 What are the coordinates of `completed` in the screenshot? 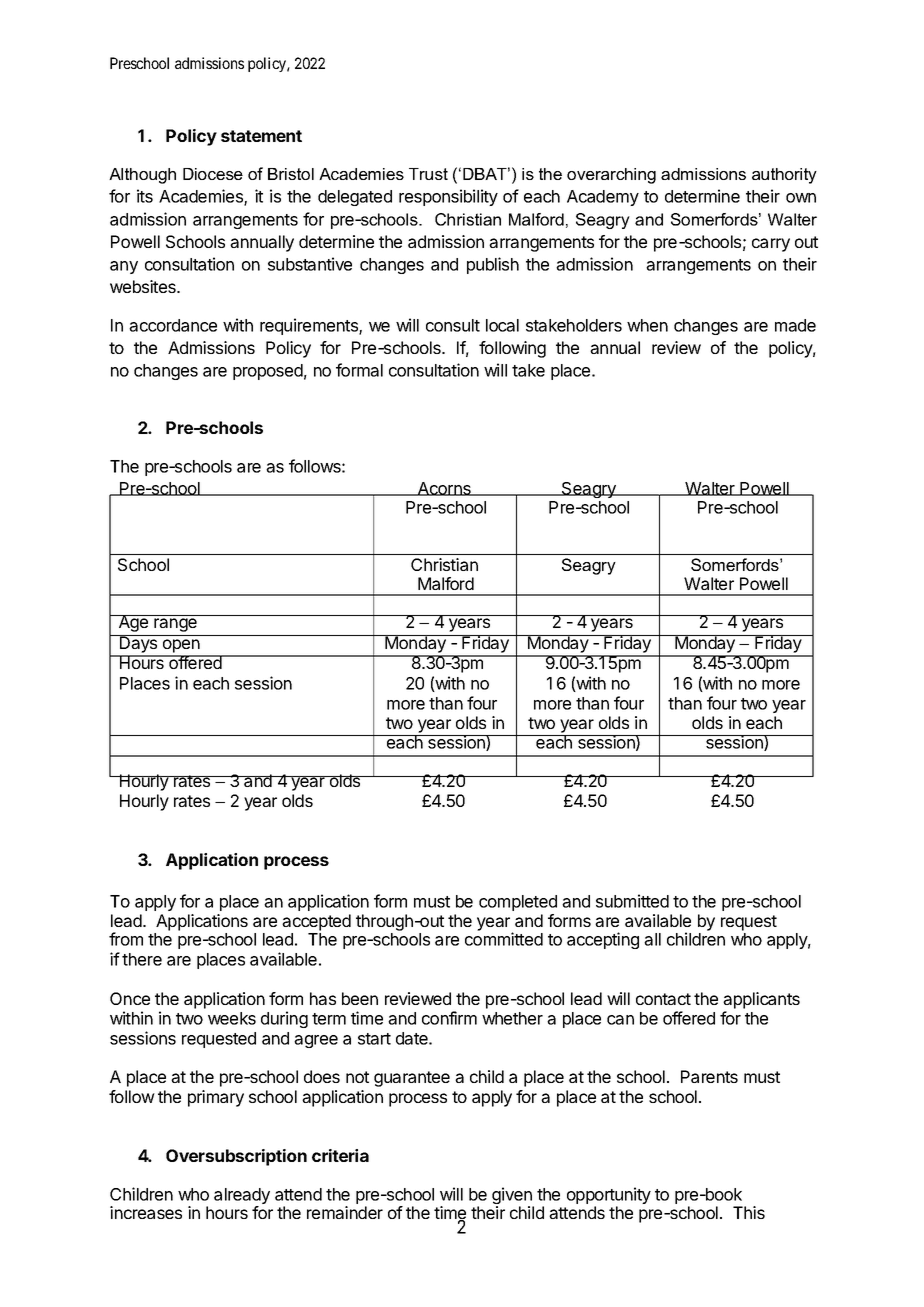 It's located at (518, 903).
